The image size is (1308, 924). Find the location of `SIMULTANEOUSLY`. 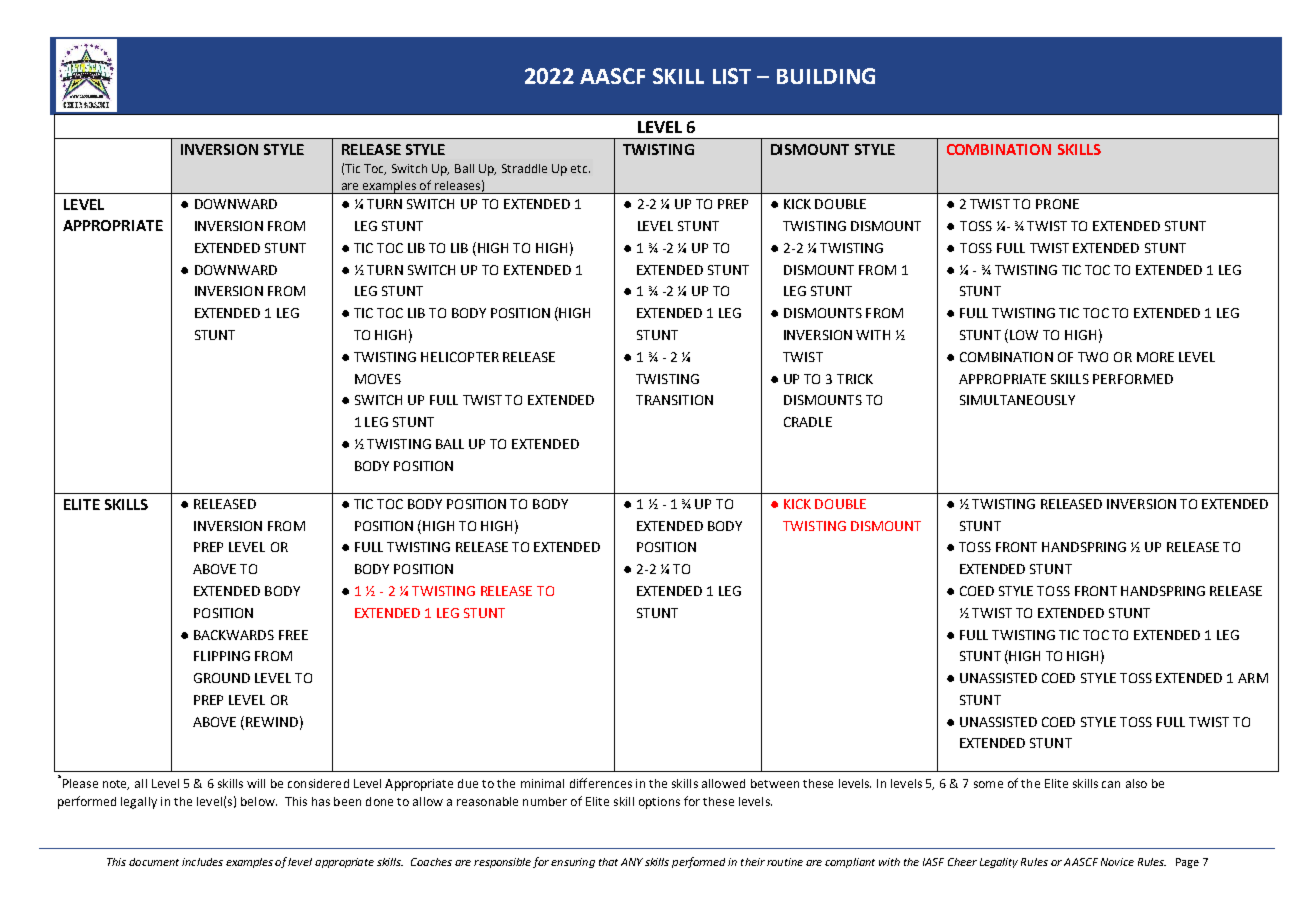

SIMULTANEOUSLY is located at coordinates (1017, 400).
